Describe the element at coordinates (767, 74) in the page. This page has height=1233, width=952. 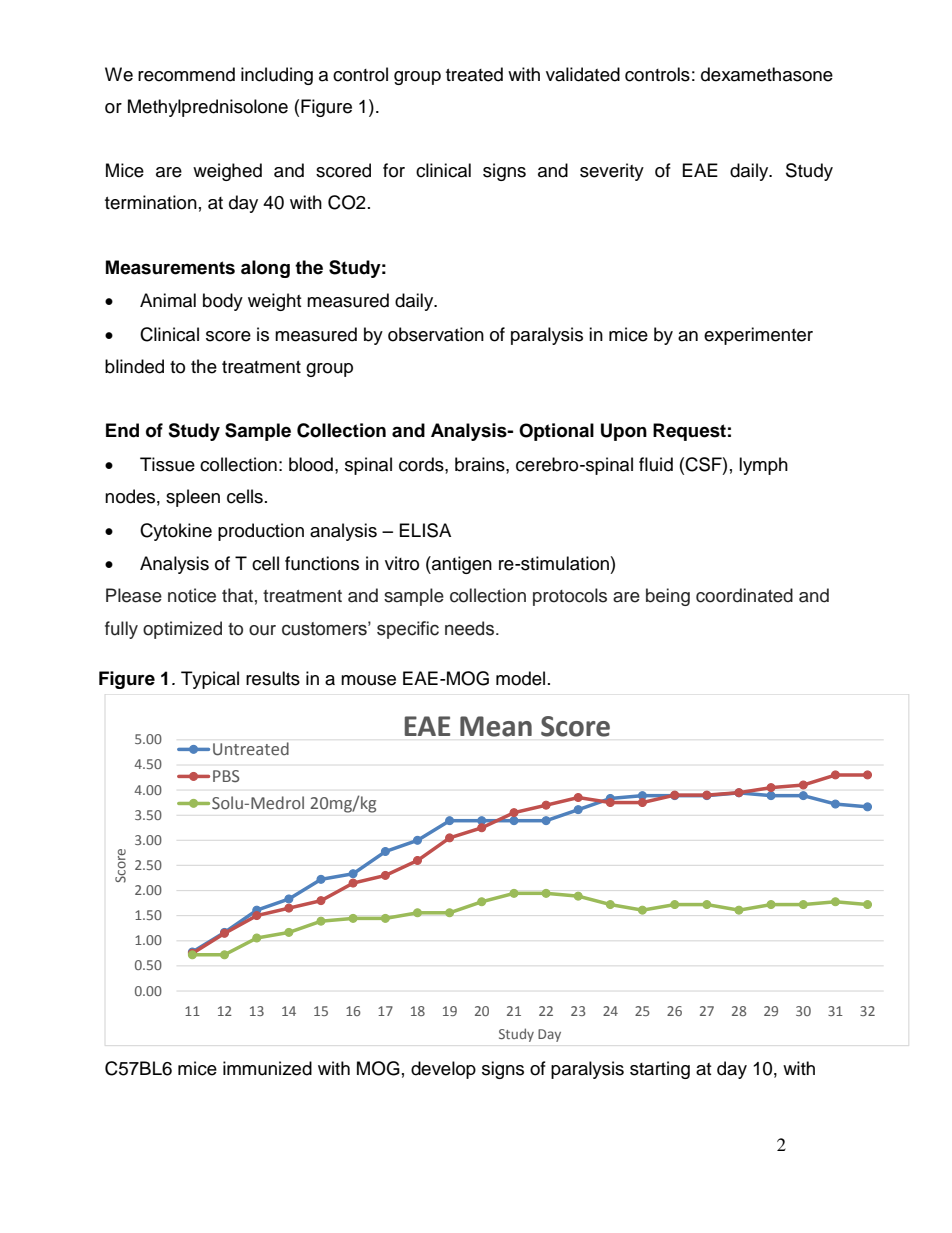
I see `dexamethasone` at that location.
